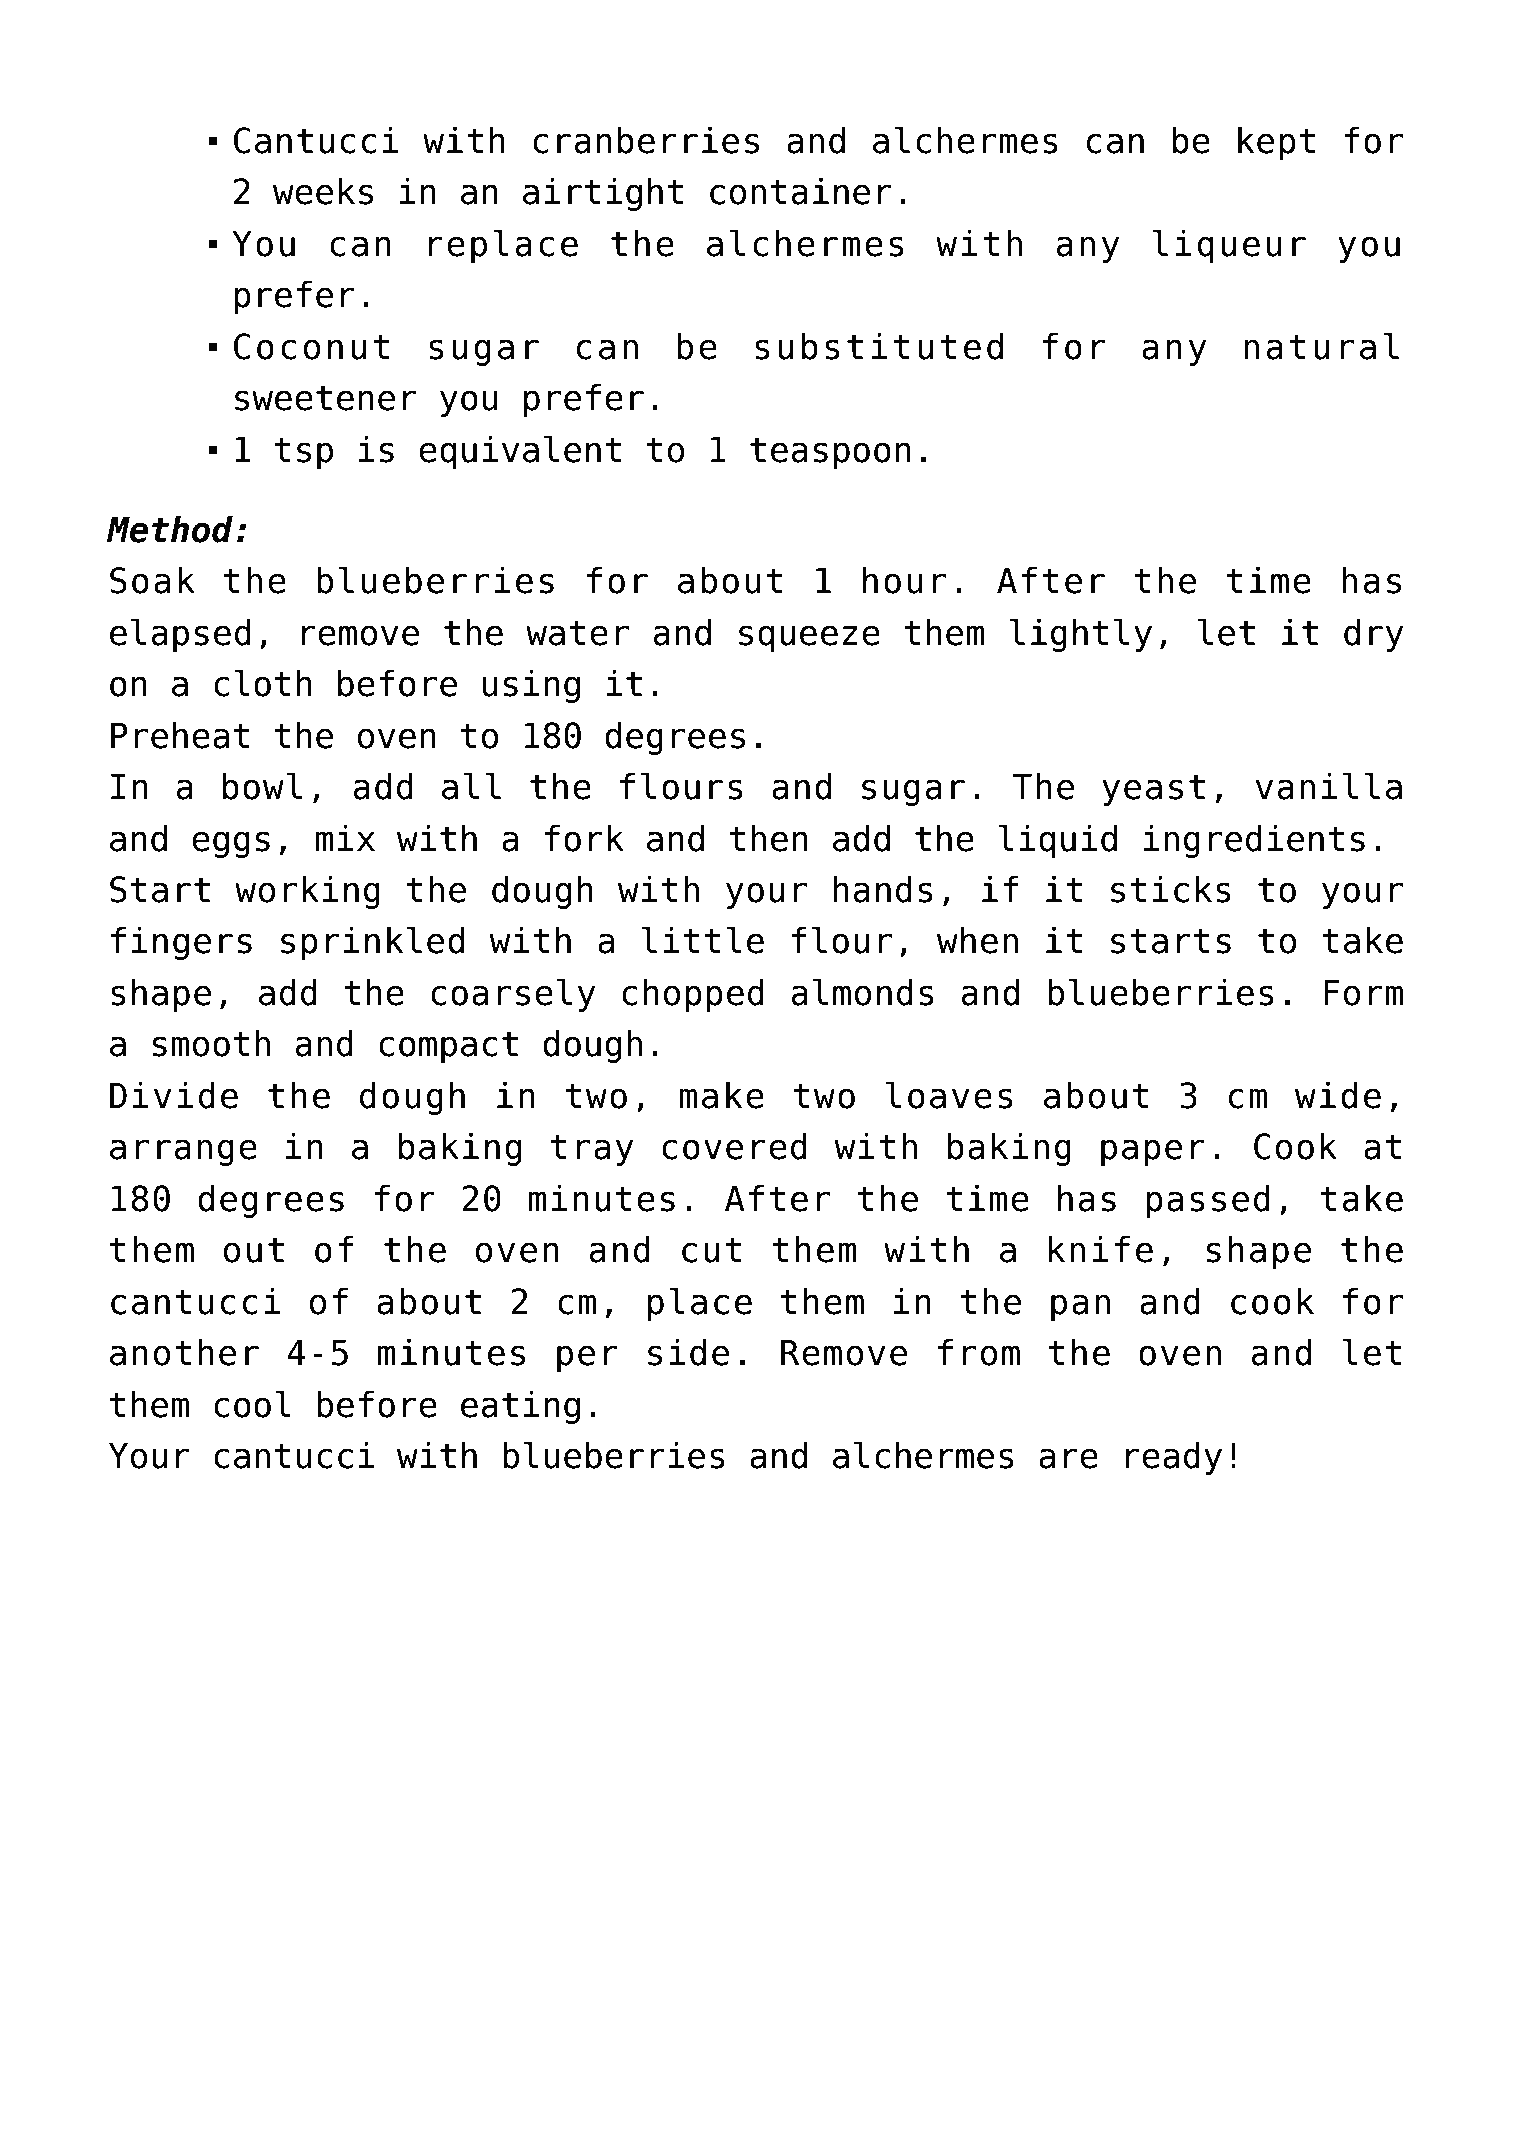  Describe the element at coordinates (262, 786) in the page. I see `bowl` at that location.
